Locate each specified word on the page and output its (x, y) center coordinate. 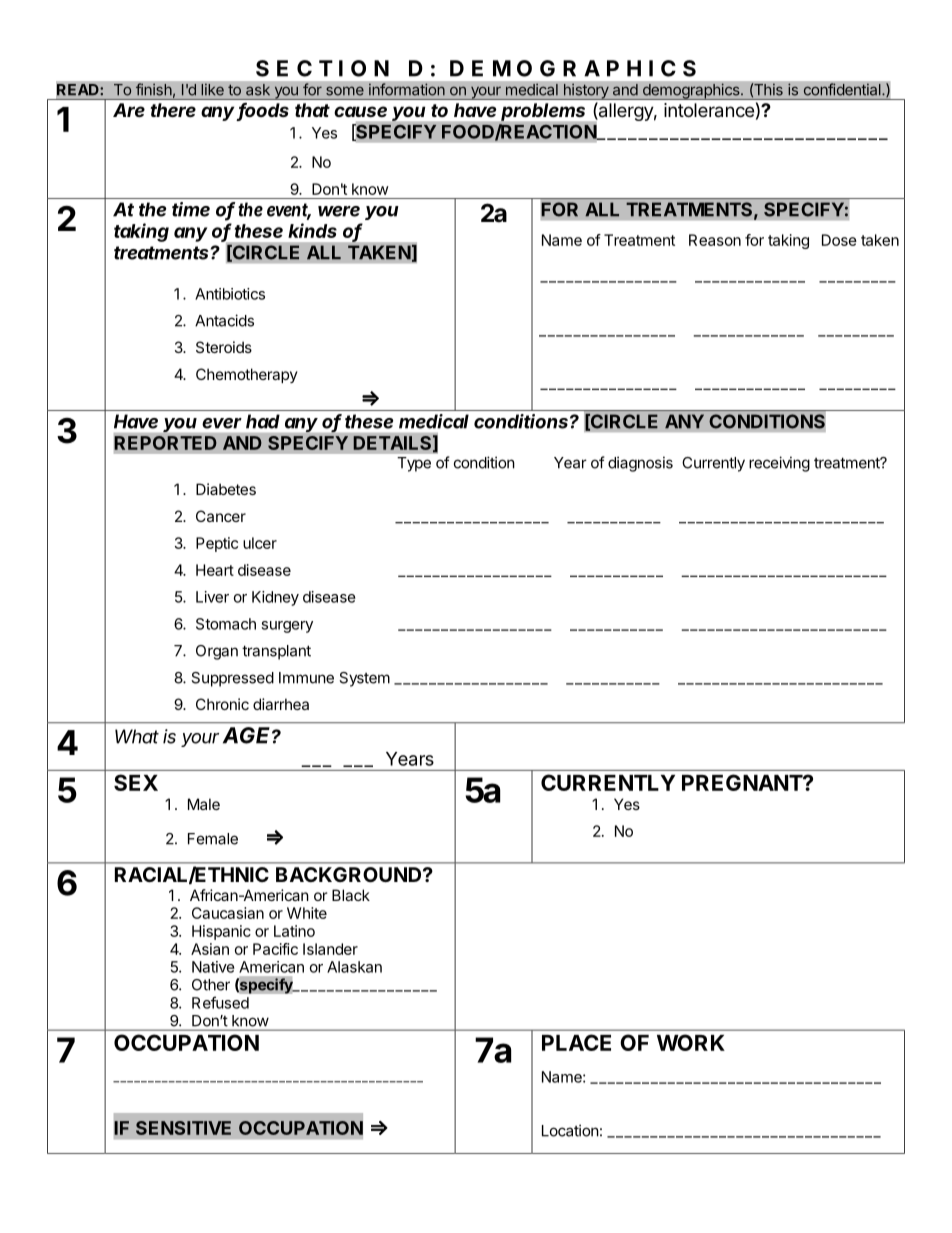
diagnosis (640, 464)
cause (360, 111)
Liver (212, 597)
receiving (779, 464)
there (173, 110)
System (364, 679)
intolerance (709, 110)
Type (414, 464)
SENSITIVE (183, 1128)
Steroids (224, 347)
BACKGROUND (350, 874)
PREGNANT (743, 782)
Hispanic (221, 932)
